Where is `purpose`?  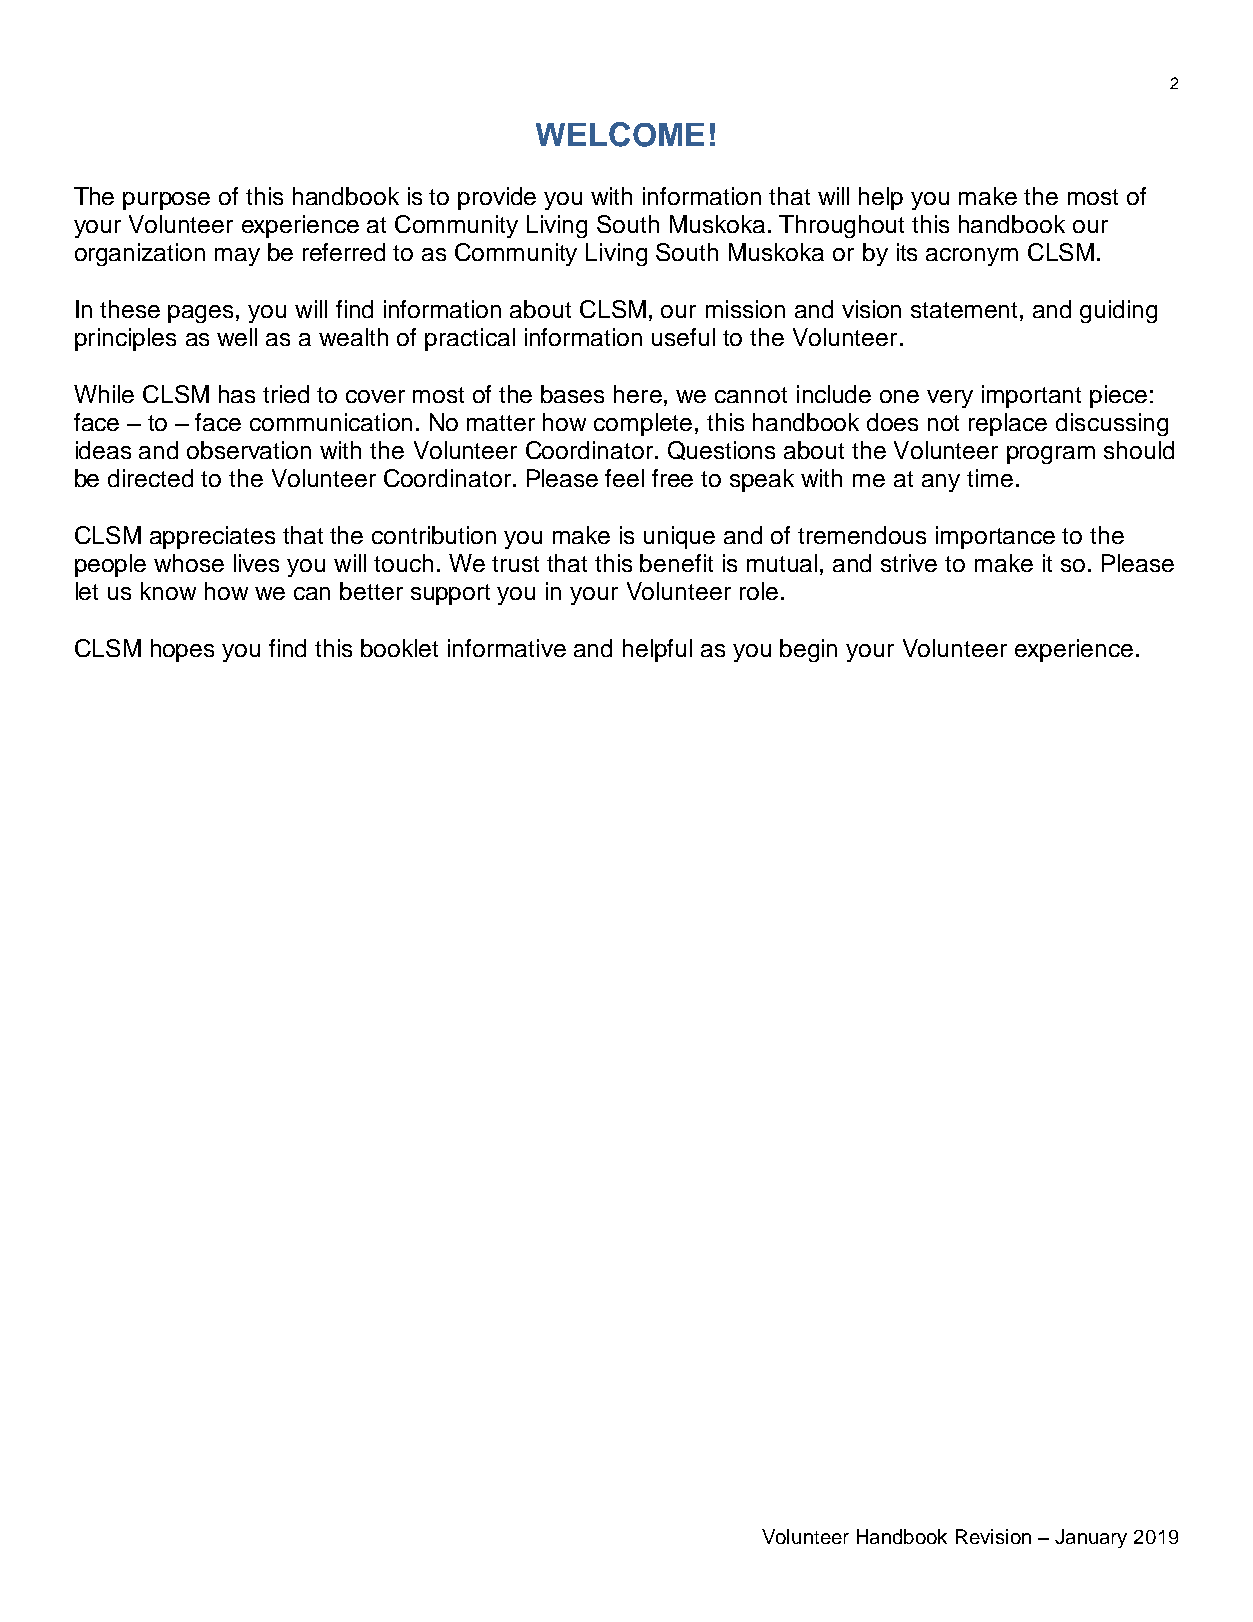 purpose is located at coordinates (166, 201).
